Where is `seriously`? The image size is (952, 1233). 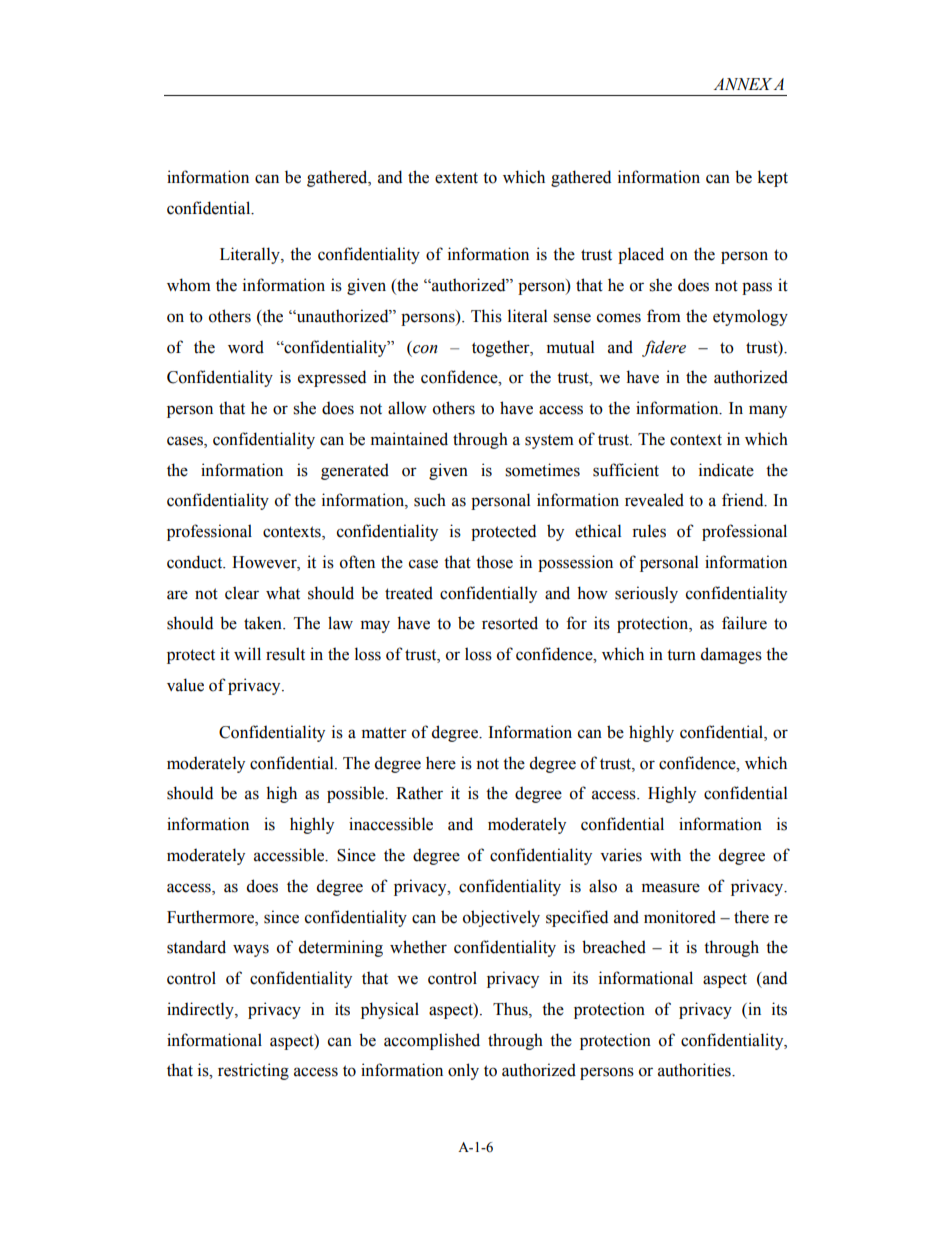 seriously is located at coordinates (646, 594).
